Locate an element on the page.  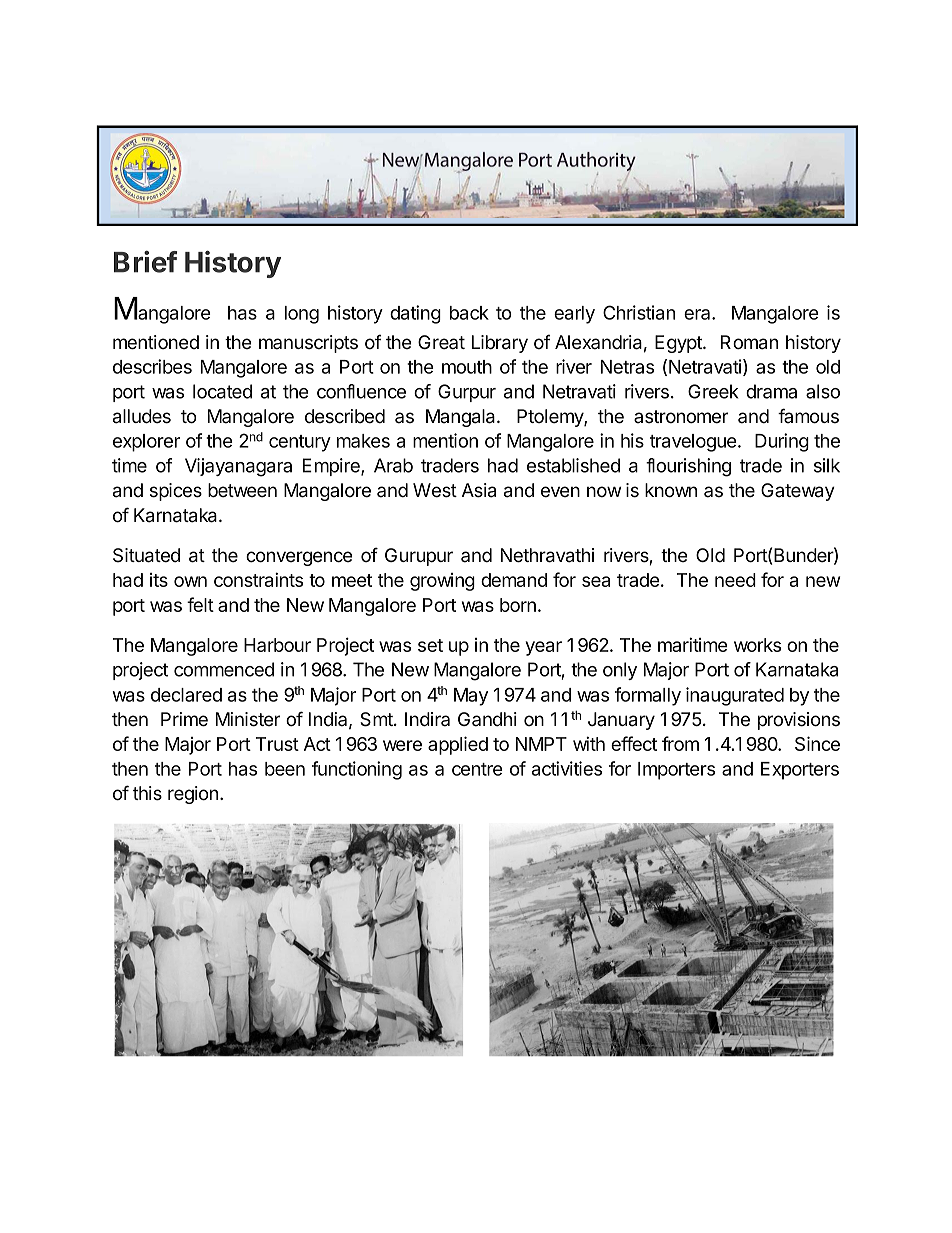
drama is located at coordinates (771, 391).
